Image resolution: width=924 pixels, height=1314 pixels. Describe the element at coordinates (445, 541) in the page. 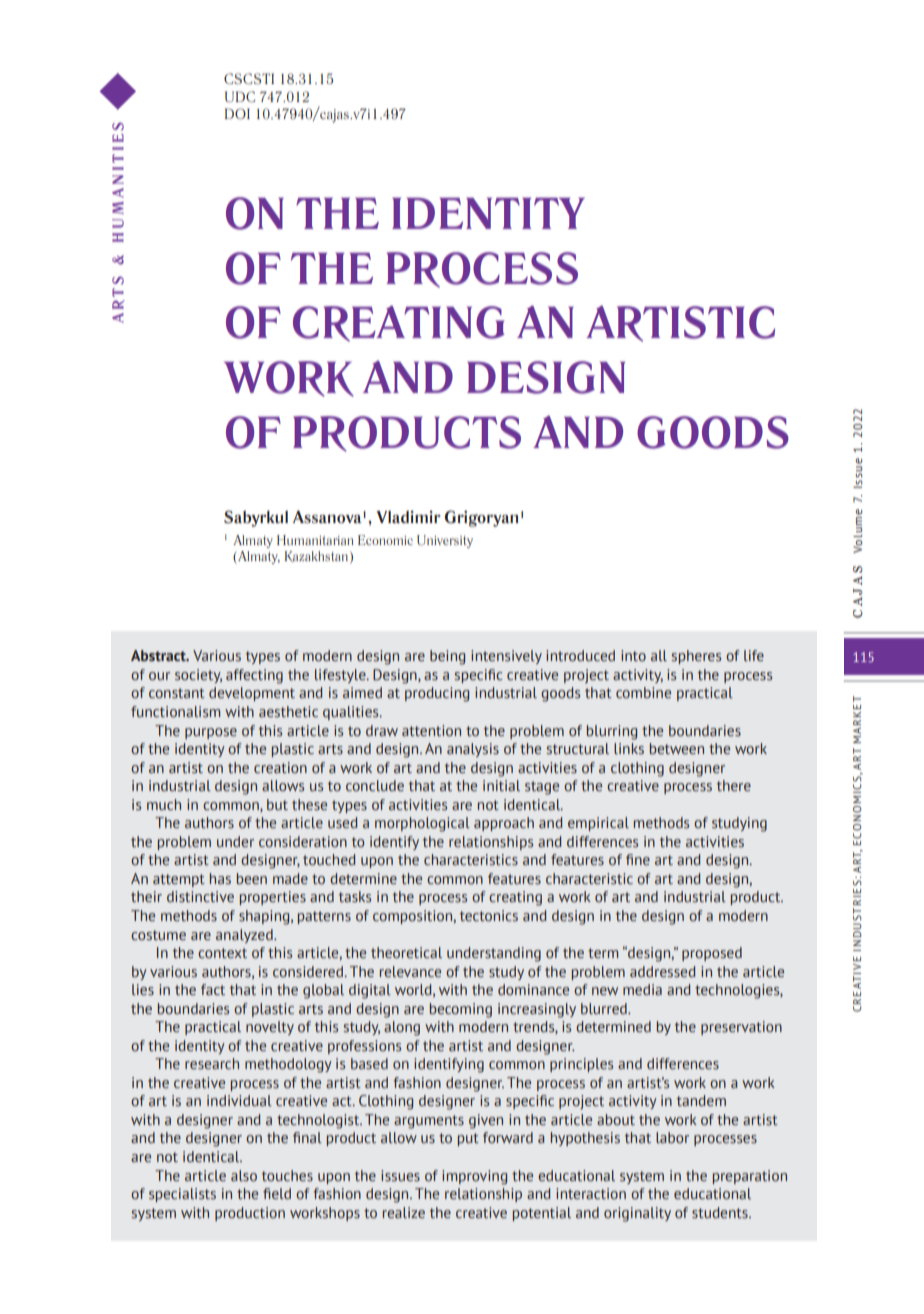

I see `University` at that location.
